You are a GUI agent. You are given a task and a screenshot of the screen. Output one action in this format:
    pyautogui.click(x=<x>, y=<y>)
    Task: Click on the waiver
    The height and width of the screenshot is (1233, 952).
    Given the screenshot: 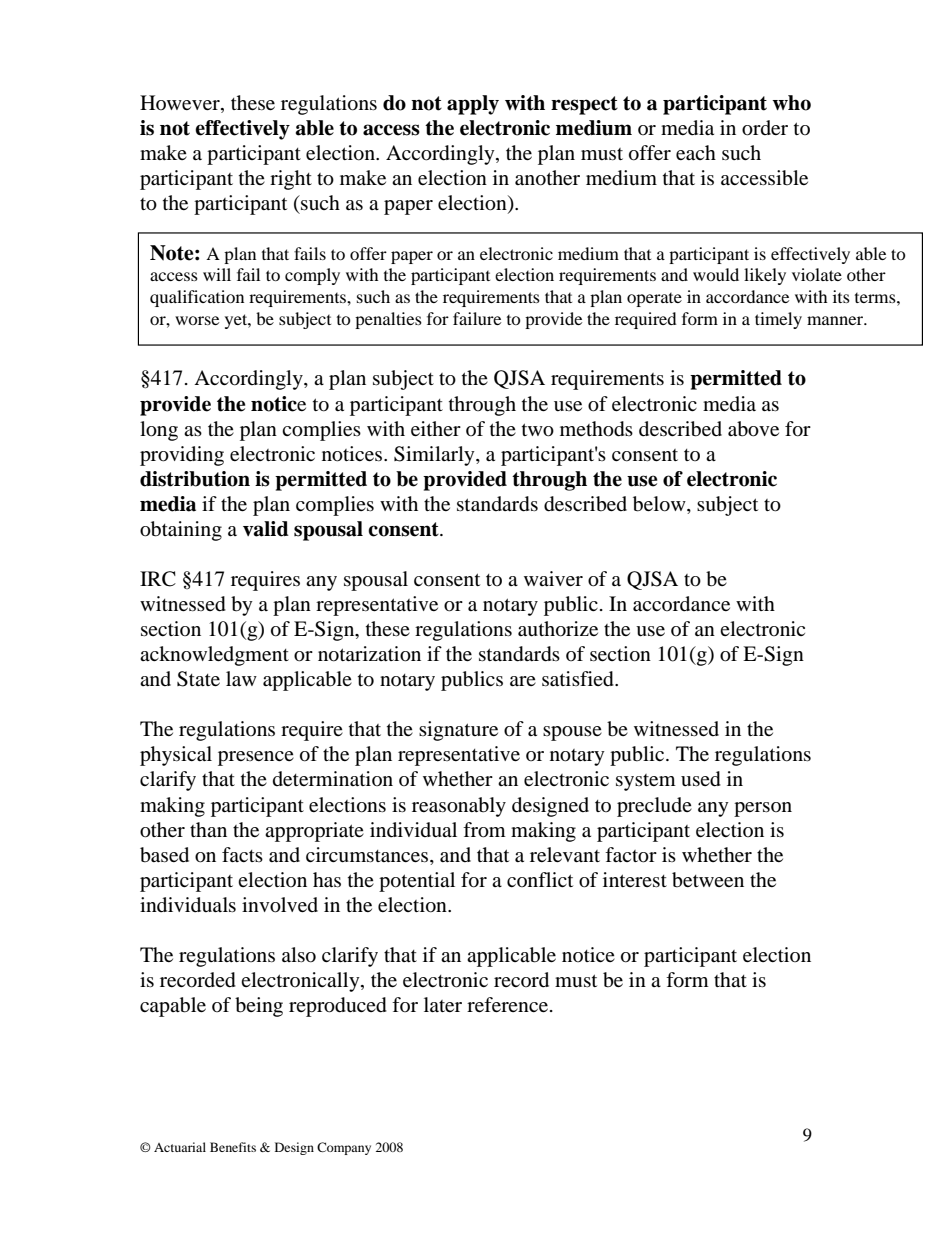 What is the action you would take?
    pyautogui.click(x=553, y=578)
